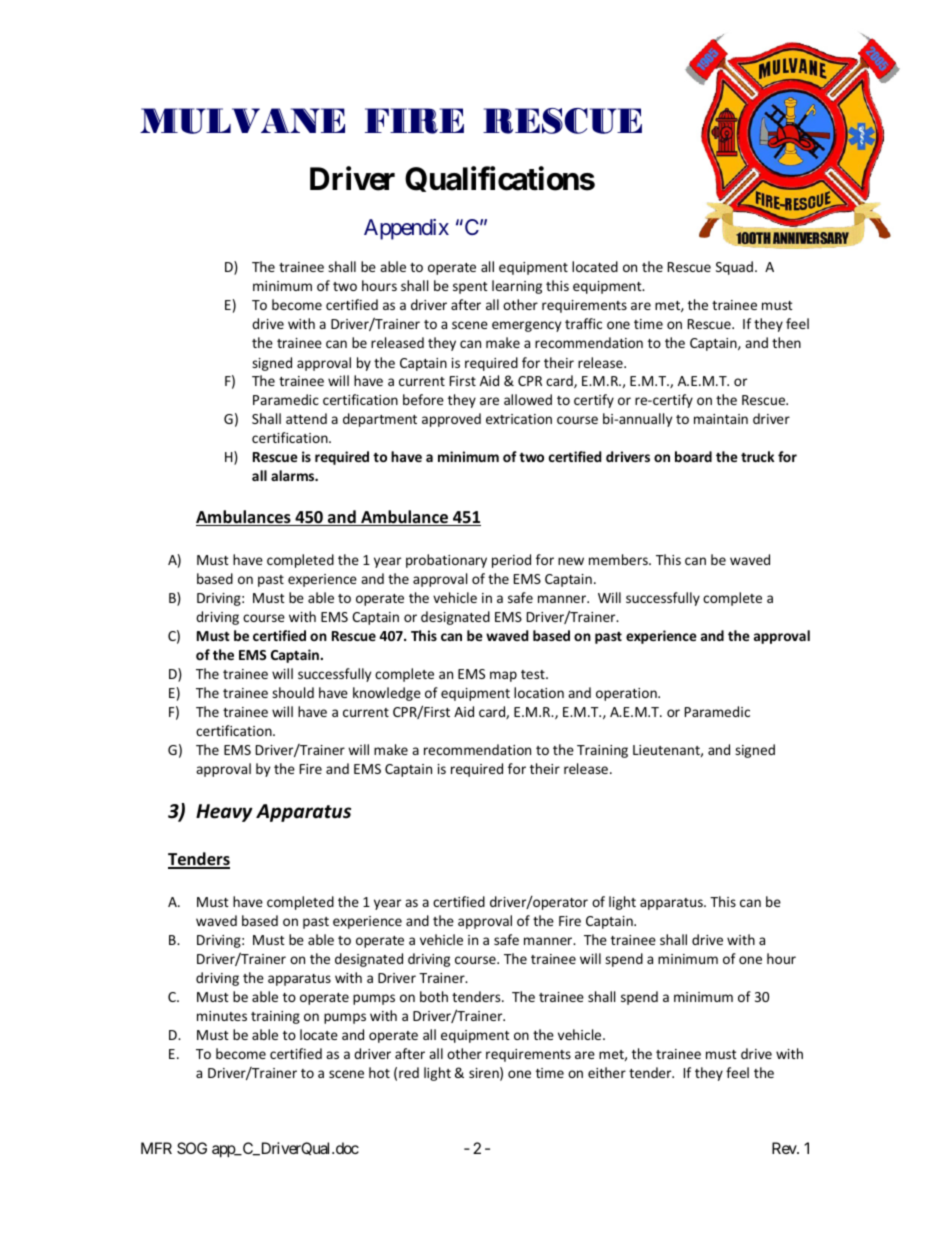 The image size is (952, 1233). What do you see at coordinates (503, 676) in the screenshot?
I see `map` at bounding box center [503, 676].
